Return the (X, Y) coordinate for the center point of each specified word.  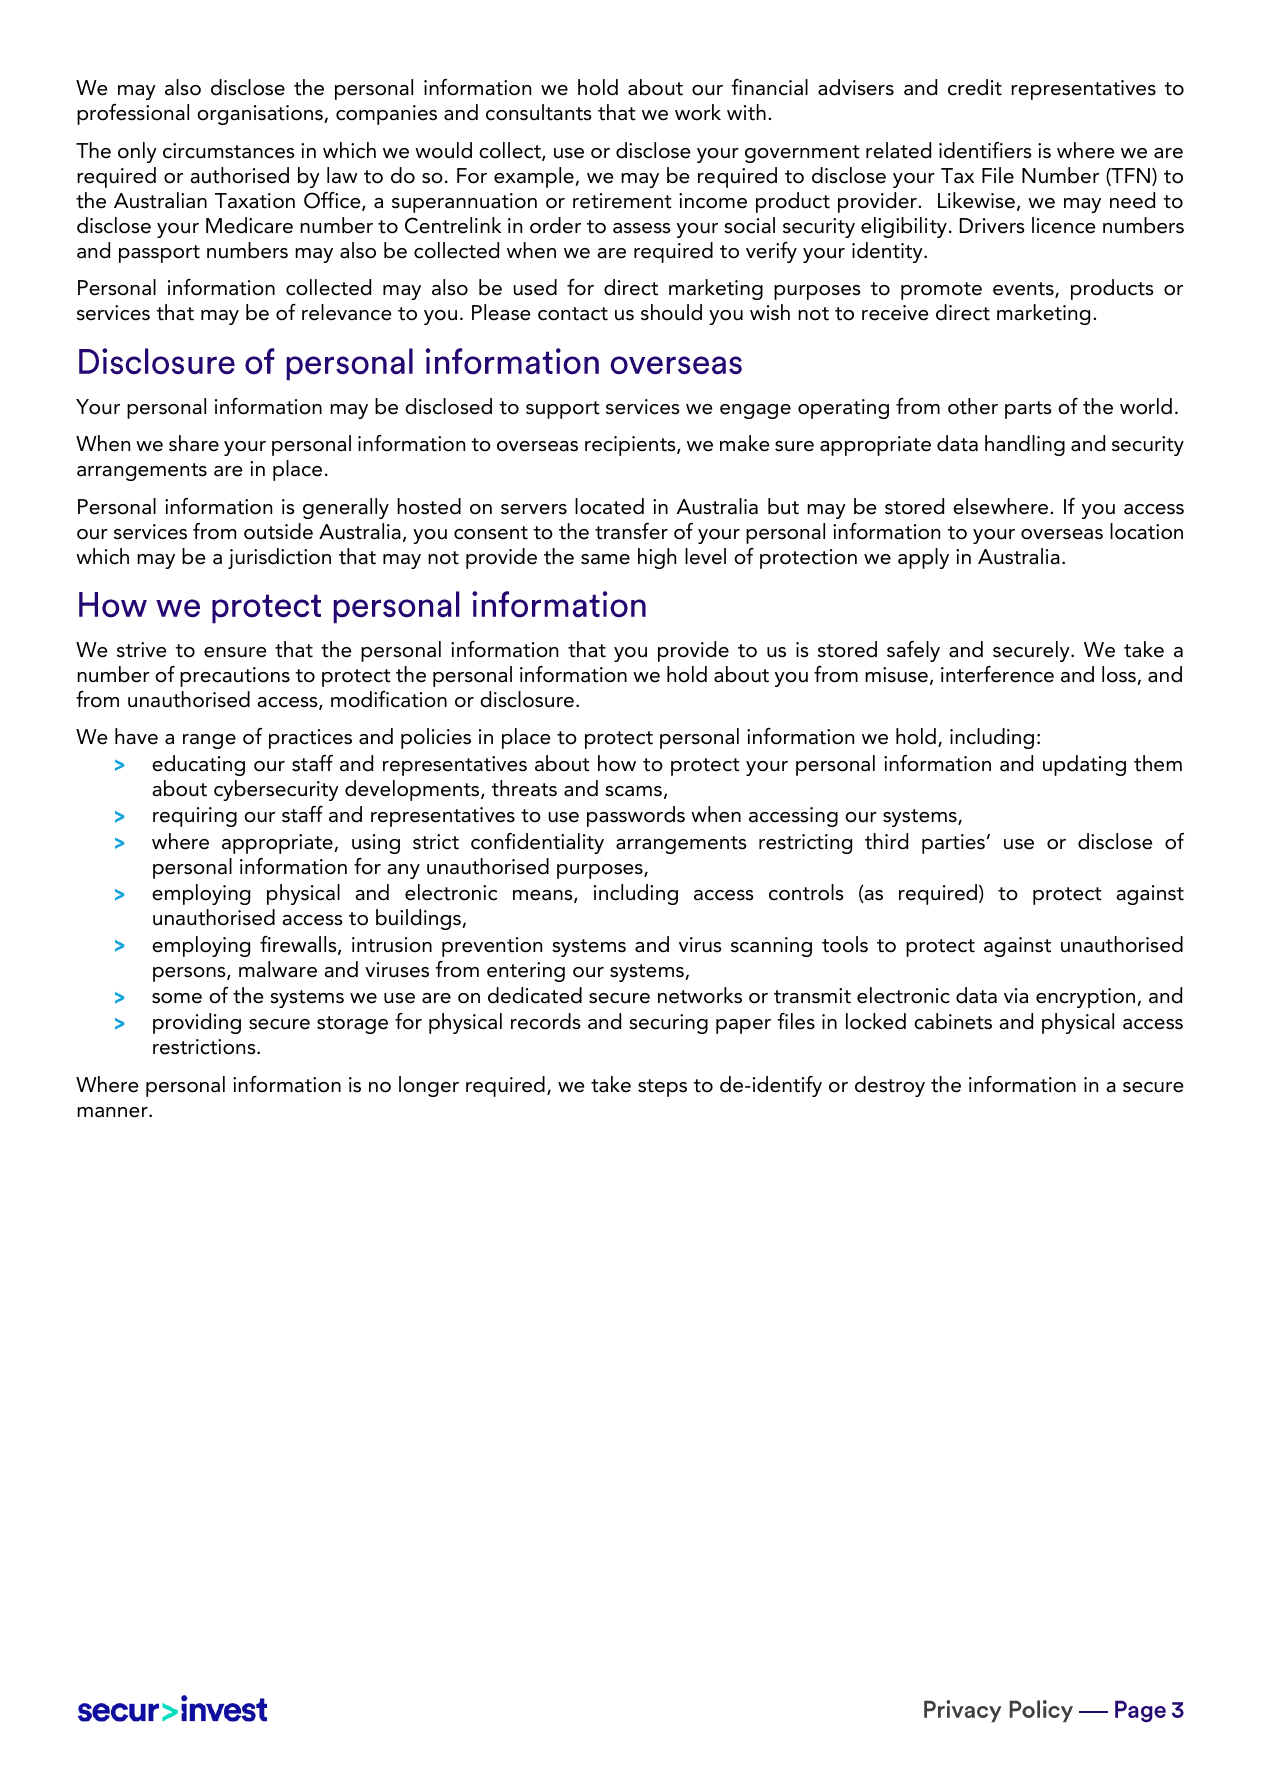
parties (953, 844)
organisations (261, 115)
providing (197, 1023)
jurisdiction (279, 558)
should (671, 312)
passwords (636, 816)
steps (662, 1088)
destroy (890, 1086)
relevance (347, 312)
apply (923, 558)
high (657, 558)
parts (1028, 410)
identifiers (985, 150)
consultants (539, 112)
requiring (195, 817)
